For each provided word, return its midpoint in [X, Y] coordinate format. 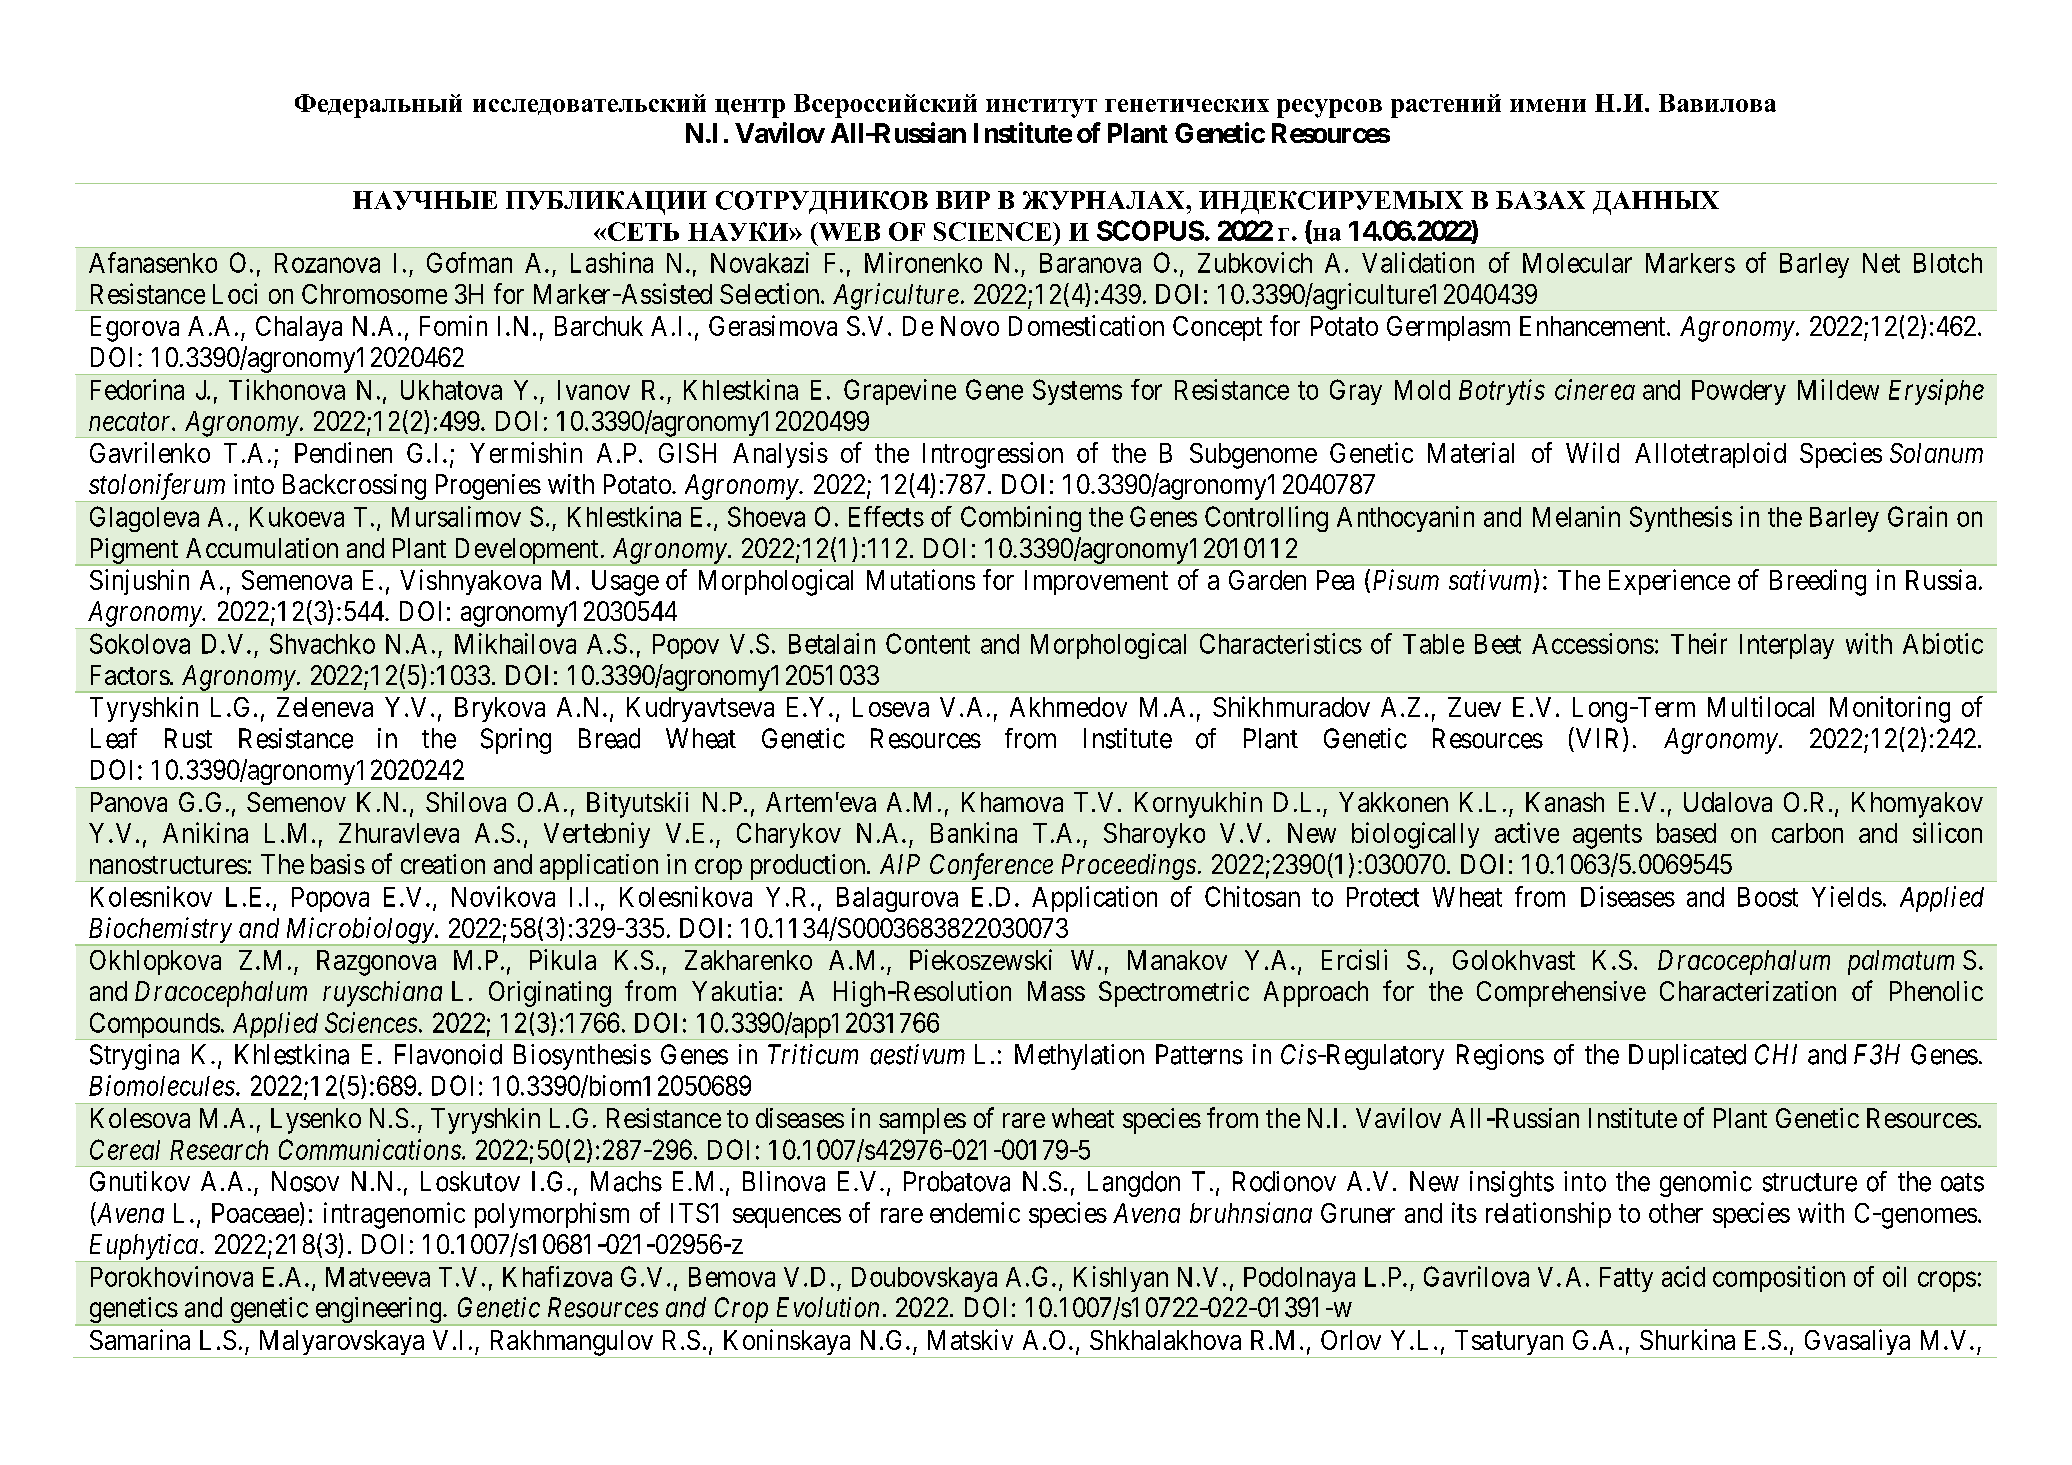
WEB [848, 231]
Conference [991, 867]
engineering [378, 1311]
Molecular [1577, 263]
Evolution [828, 1307]
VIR [1600, 739]
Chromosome [374, 294]
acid [1683, 1276]
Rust [188, 738]
